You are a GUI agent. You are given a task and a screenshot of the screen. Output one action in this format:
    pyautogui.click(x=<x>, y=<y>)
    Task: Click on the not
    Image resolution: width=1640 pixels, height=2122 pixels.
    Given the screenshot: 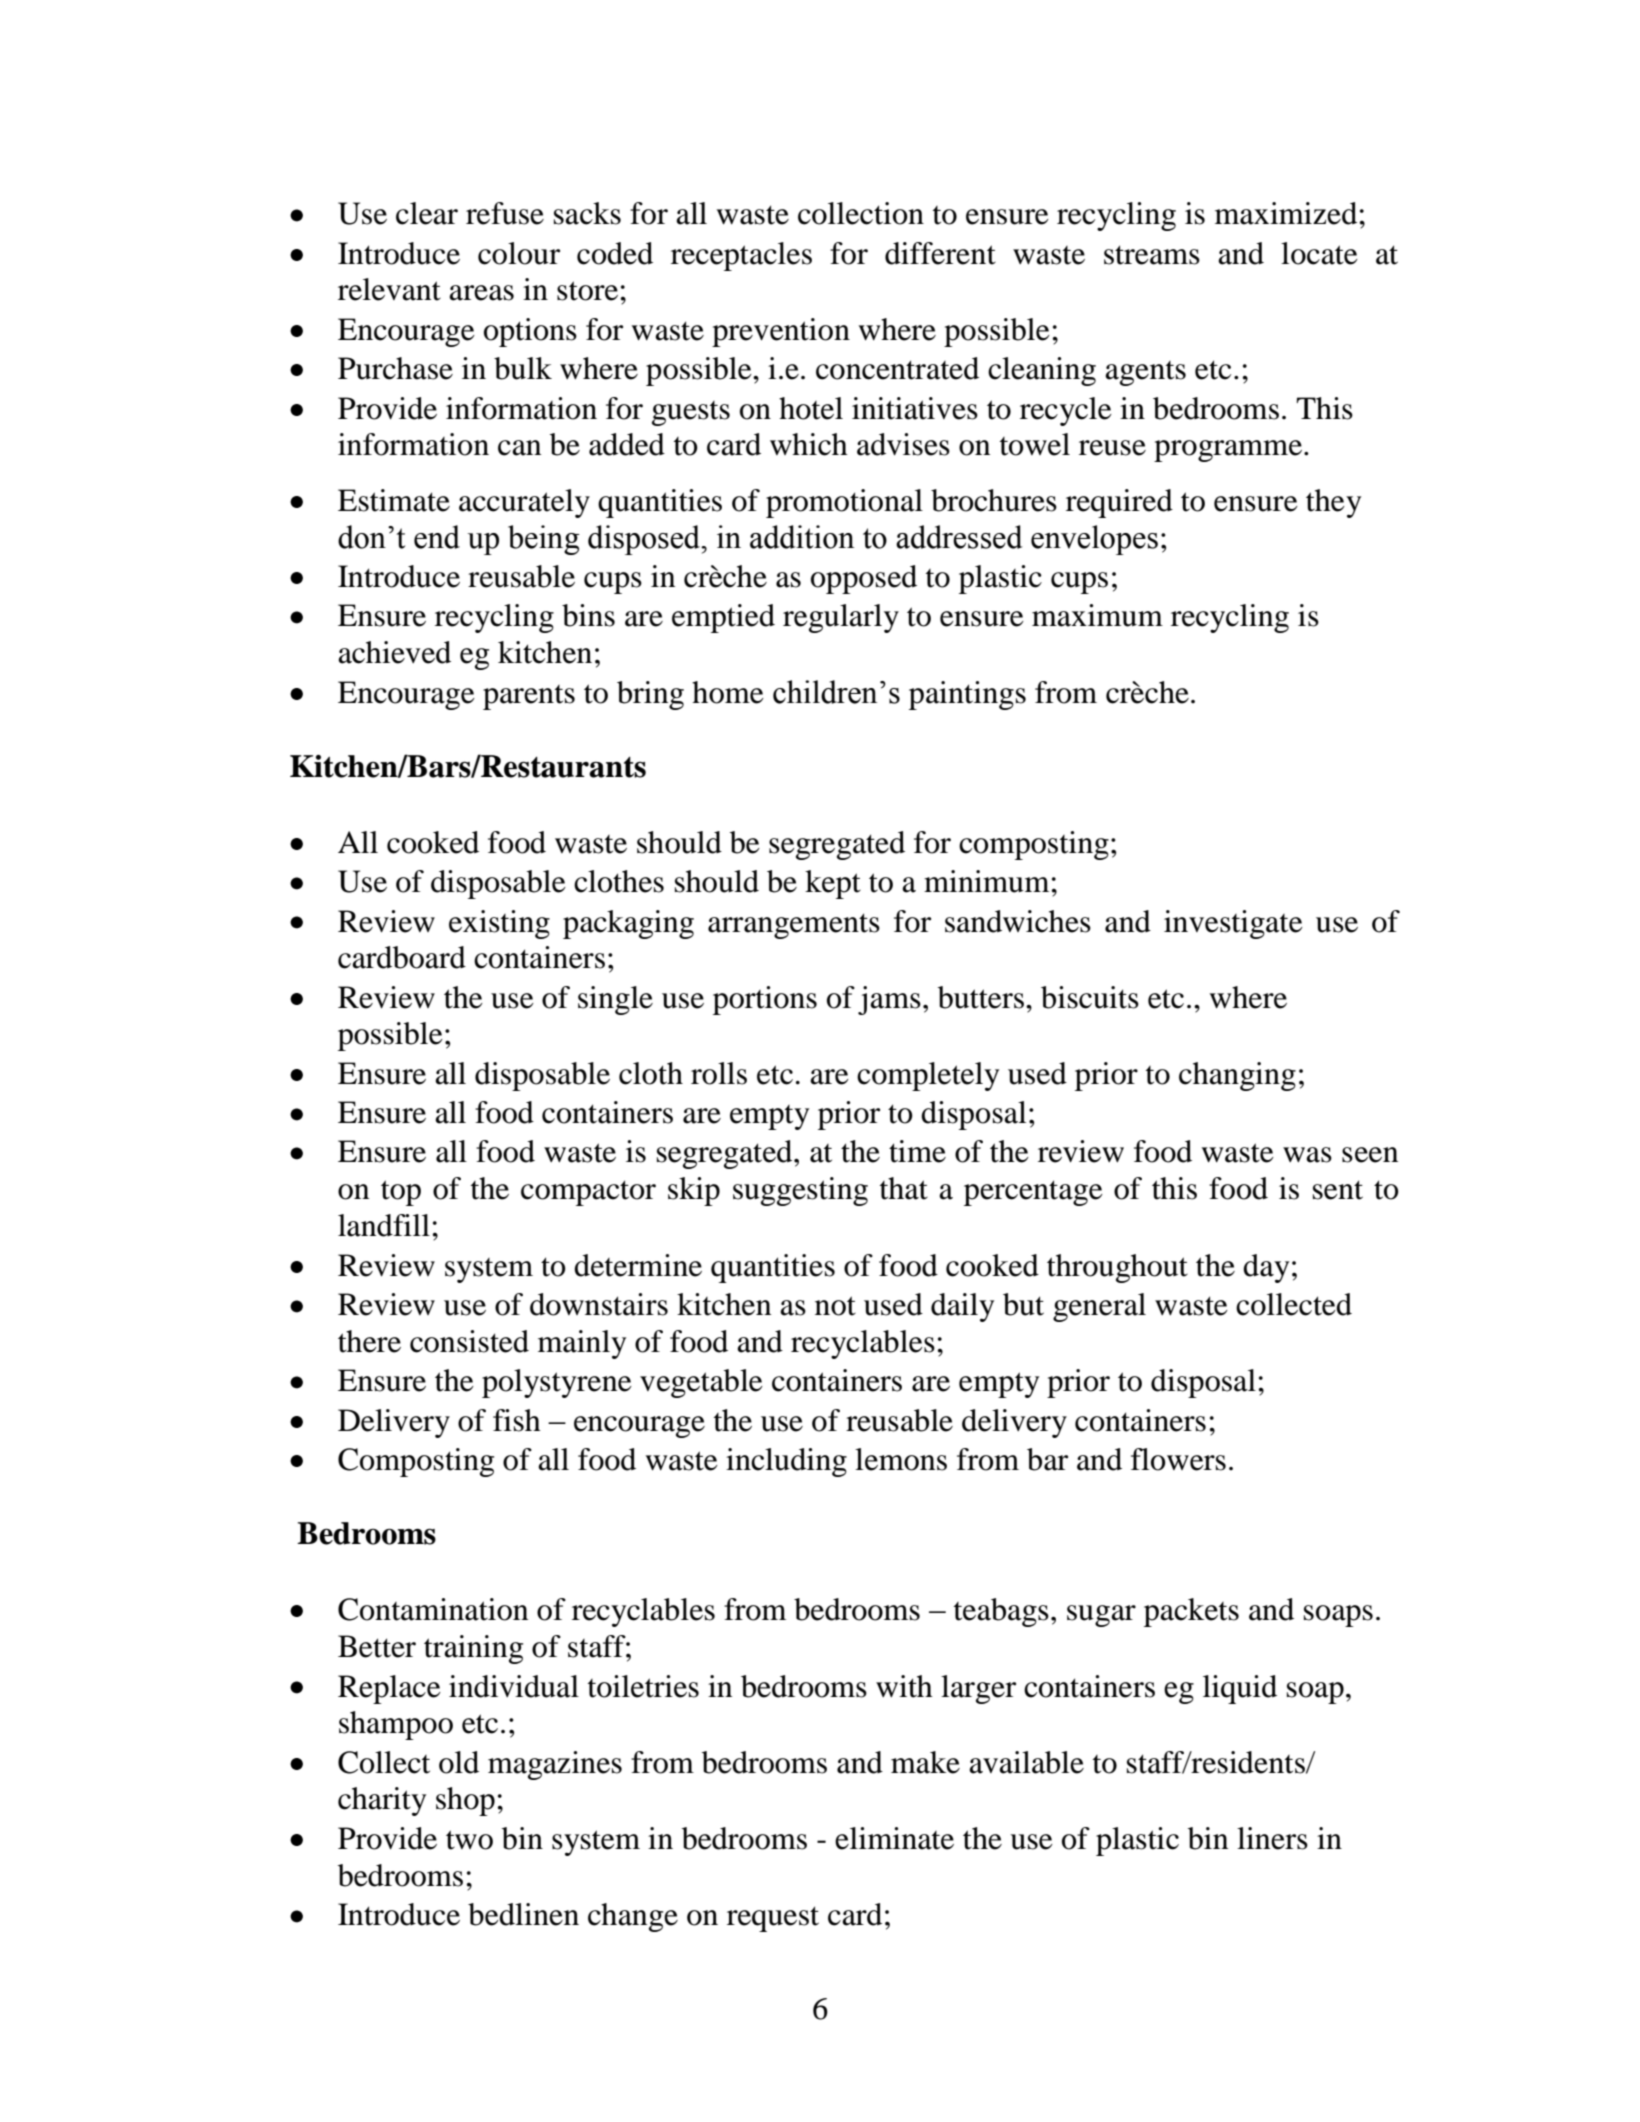 What is the action you would take?
    pyautogui.click(x=835, y=1306)
